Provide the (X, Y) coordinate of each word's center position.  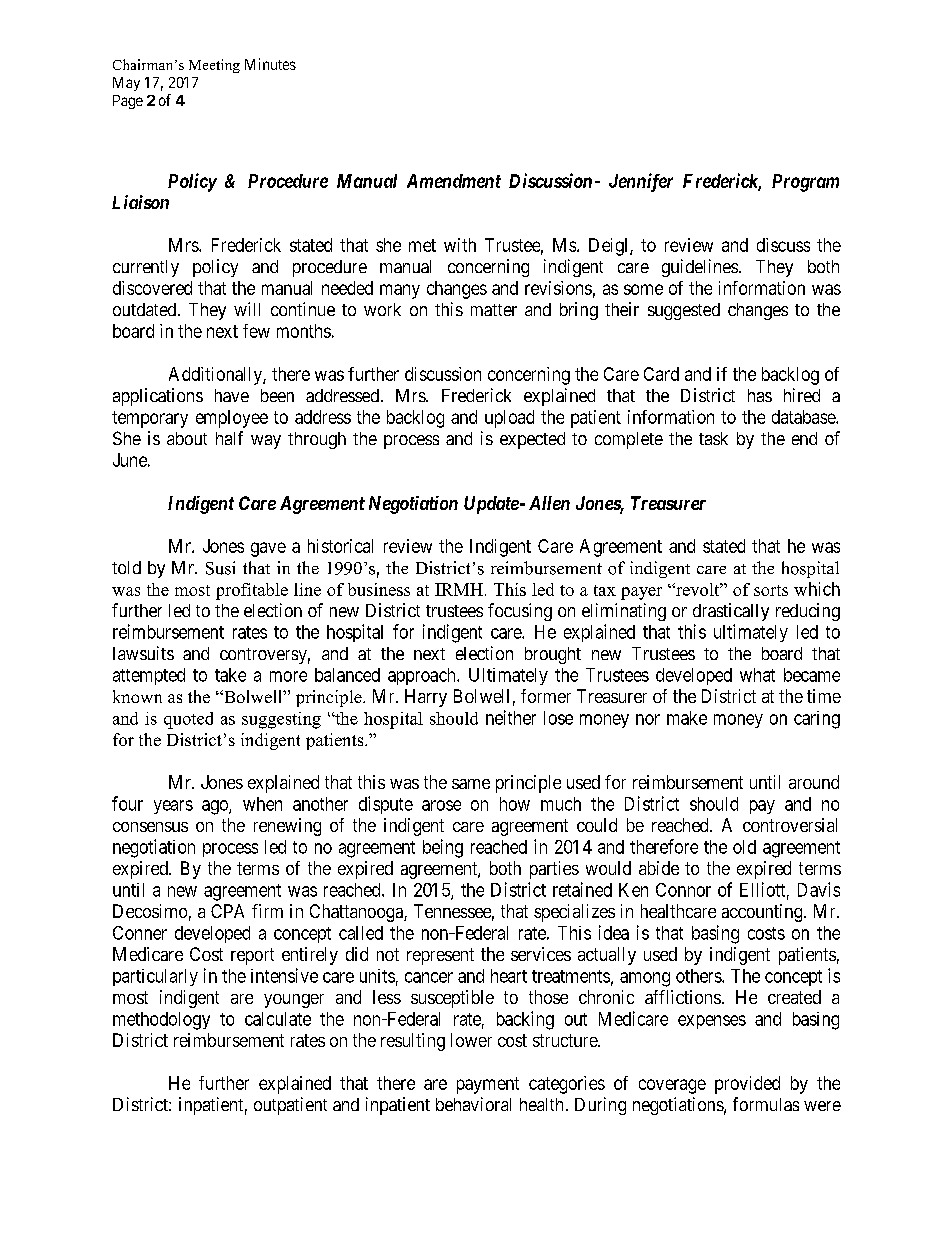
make (687, 718)
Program (805, 183)
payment (488, 1085)
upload (509, 419)
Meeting (214, 66)
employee (232, 419)
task (713, 438)
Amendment (454, 181)
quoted (188, 720)
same (471, 784)
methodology (161, 1021)
